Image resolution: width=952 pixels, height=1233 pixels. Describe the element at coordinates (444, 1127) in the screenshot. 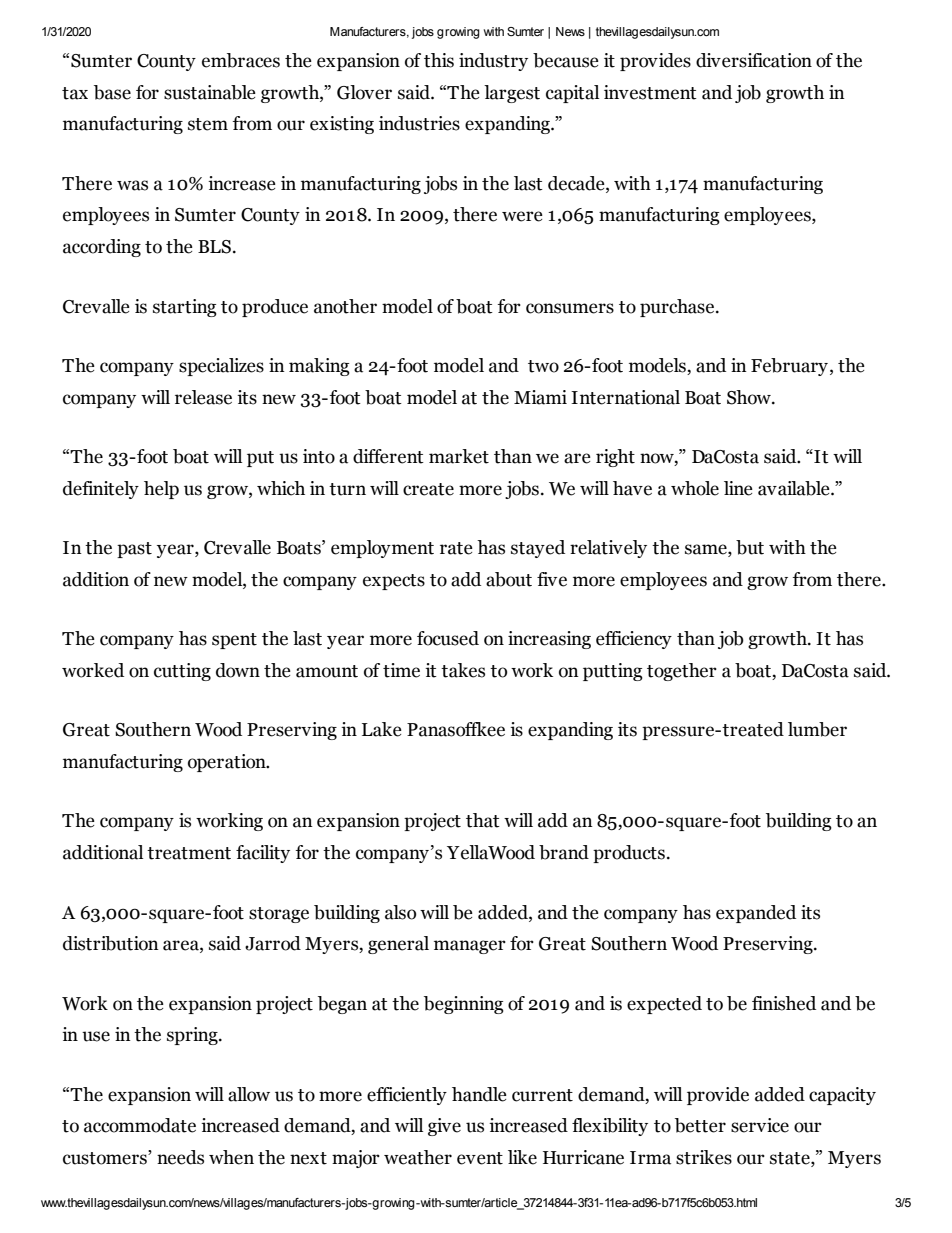

I see `give` at that location.
